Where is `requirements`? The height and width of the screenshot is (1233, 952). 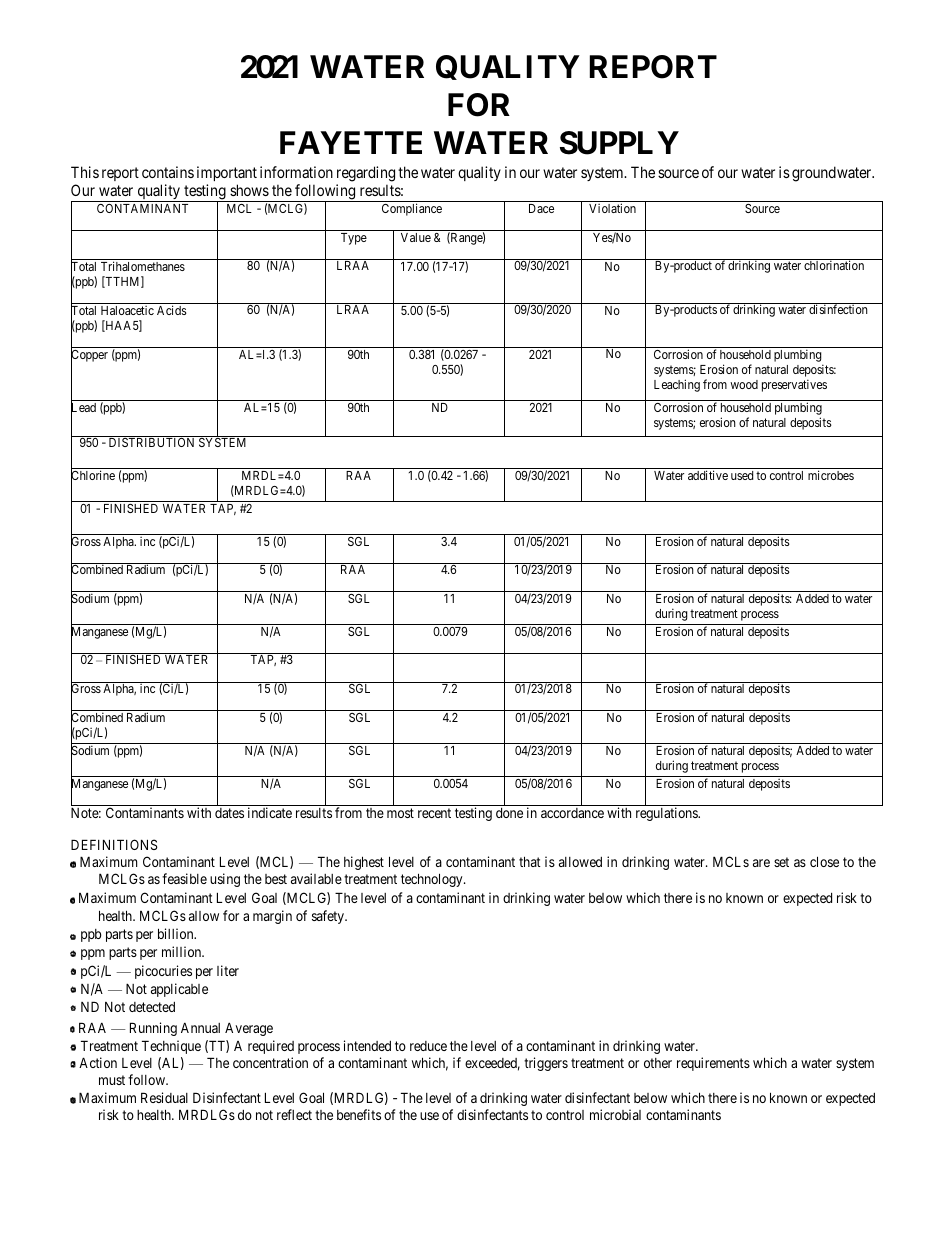
requirements is located at coordinates (713, 1064).
